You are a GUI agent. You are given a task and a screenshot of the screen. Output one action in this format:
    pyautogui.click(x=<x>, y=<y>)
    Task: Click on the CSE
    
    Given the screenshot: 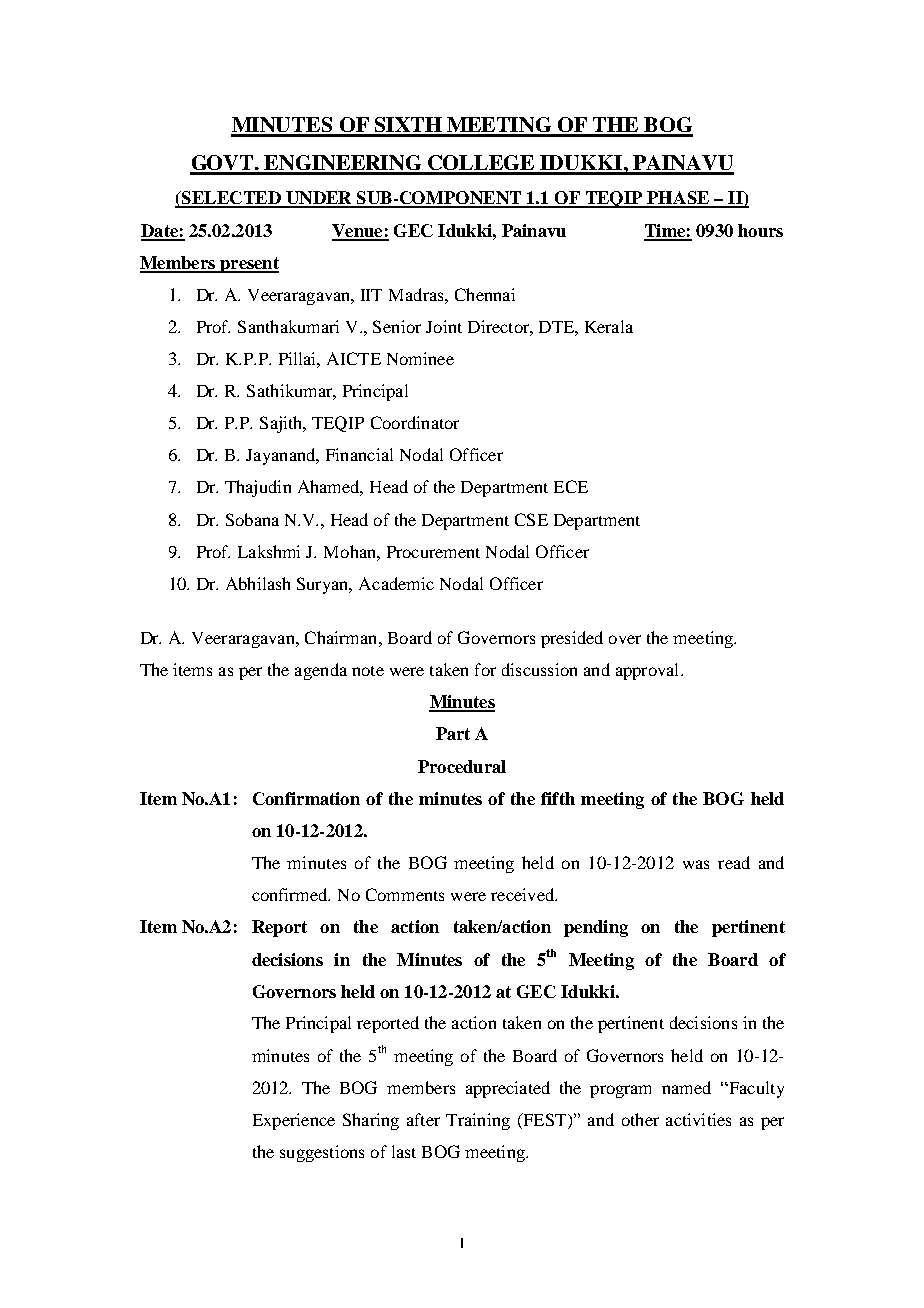 What is the action you would take?
    pyautogui.click(x=531, y=519)
